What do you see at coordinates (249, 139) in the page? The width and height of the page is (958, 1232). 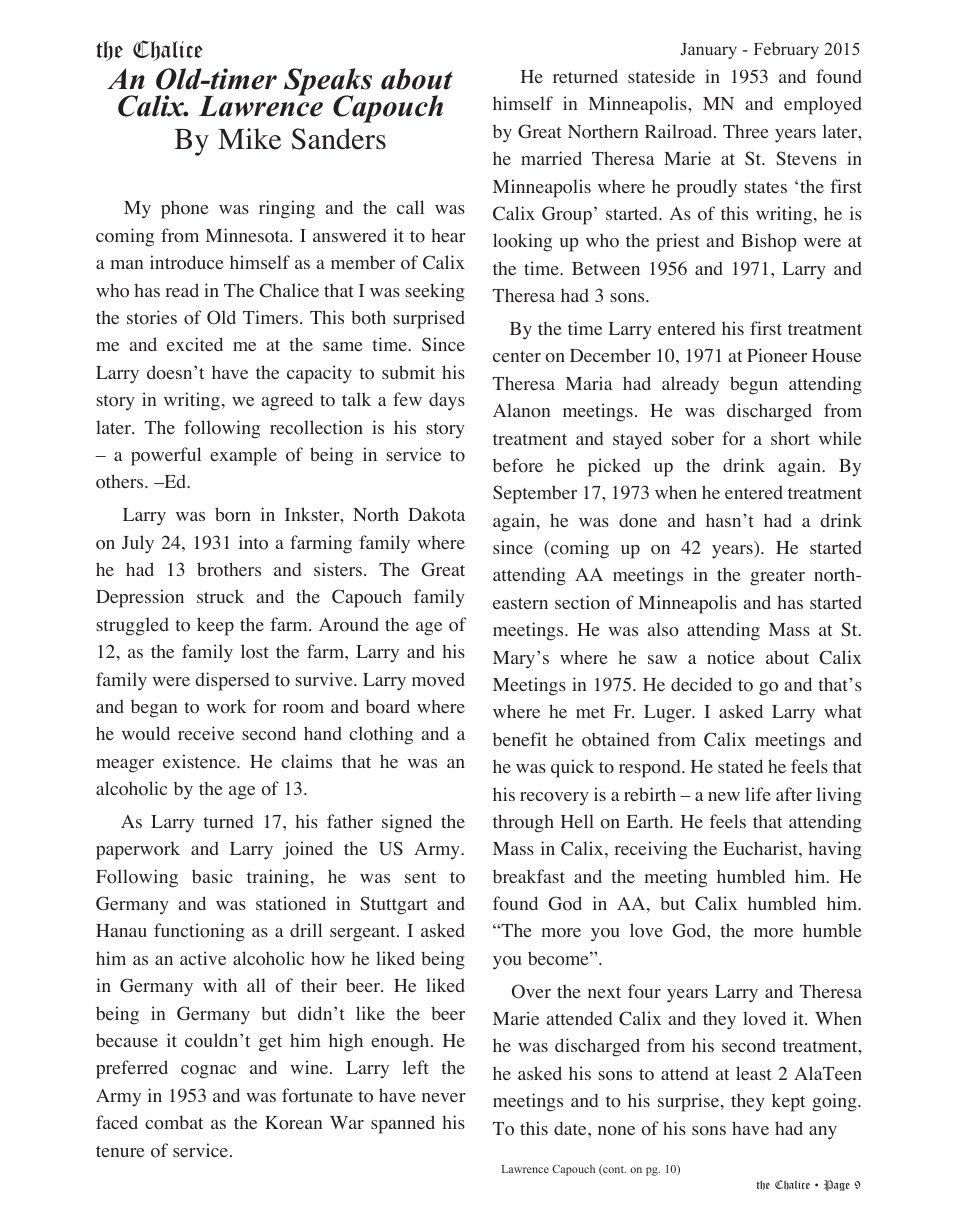 I see `Mike` at bounding box center [249, 139].
